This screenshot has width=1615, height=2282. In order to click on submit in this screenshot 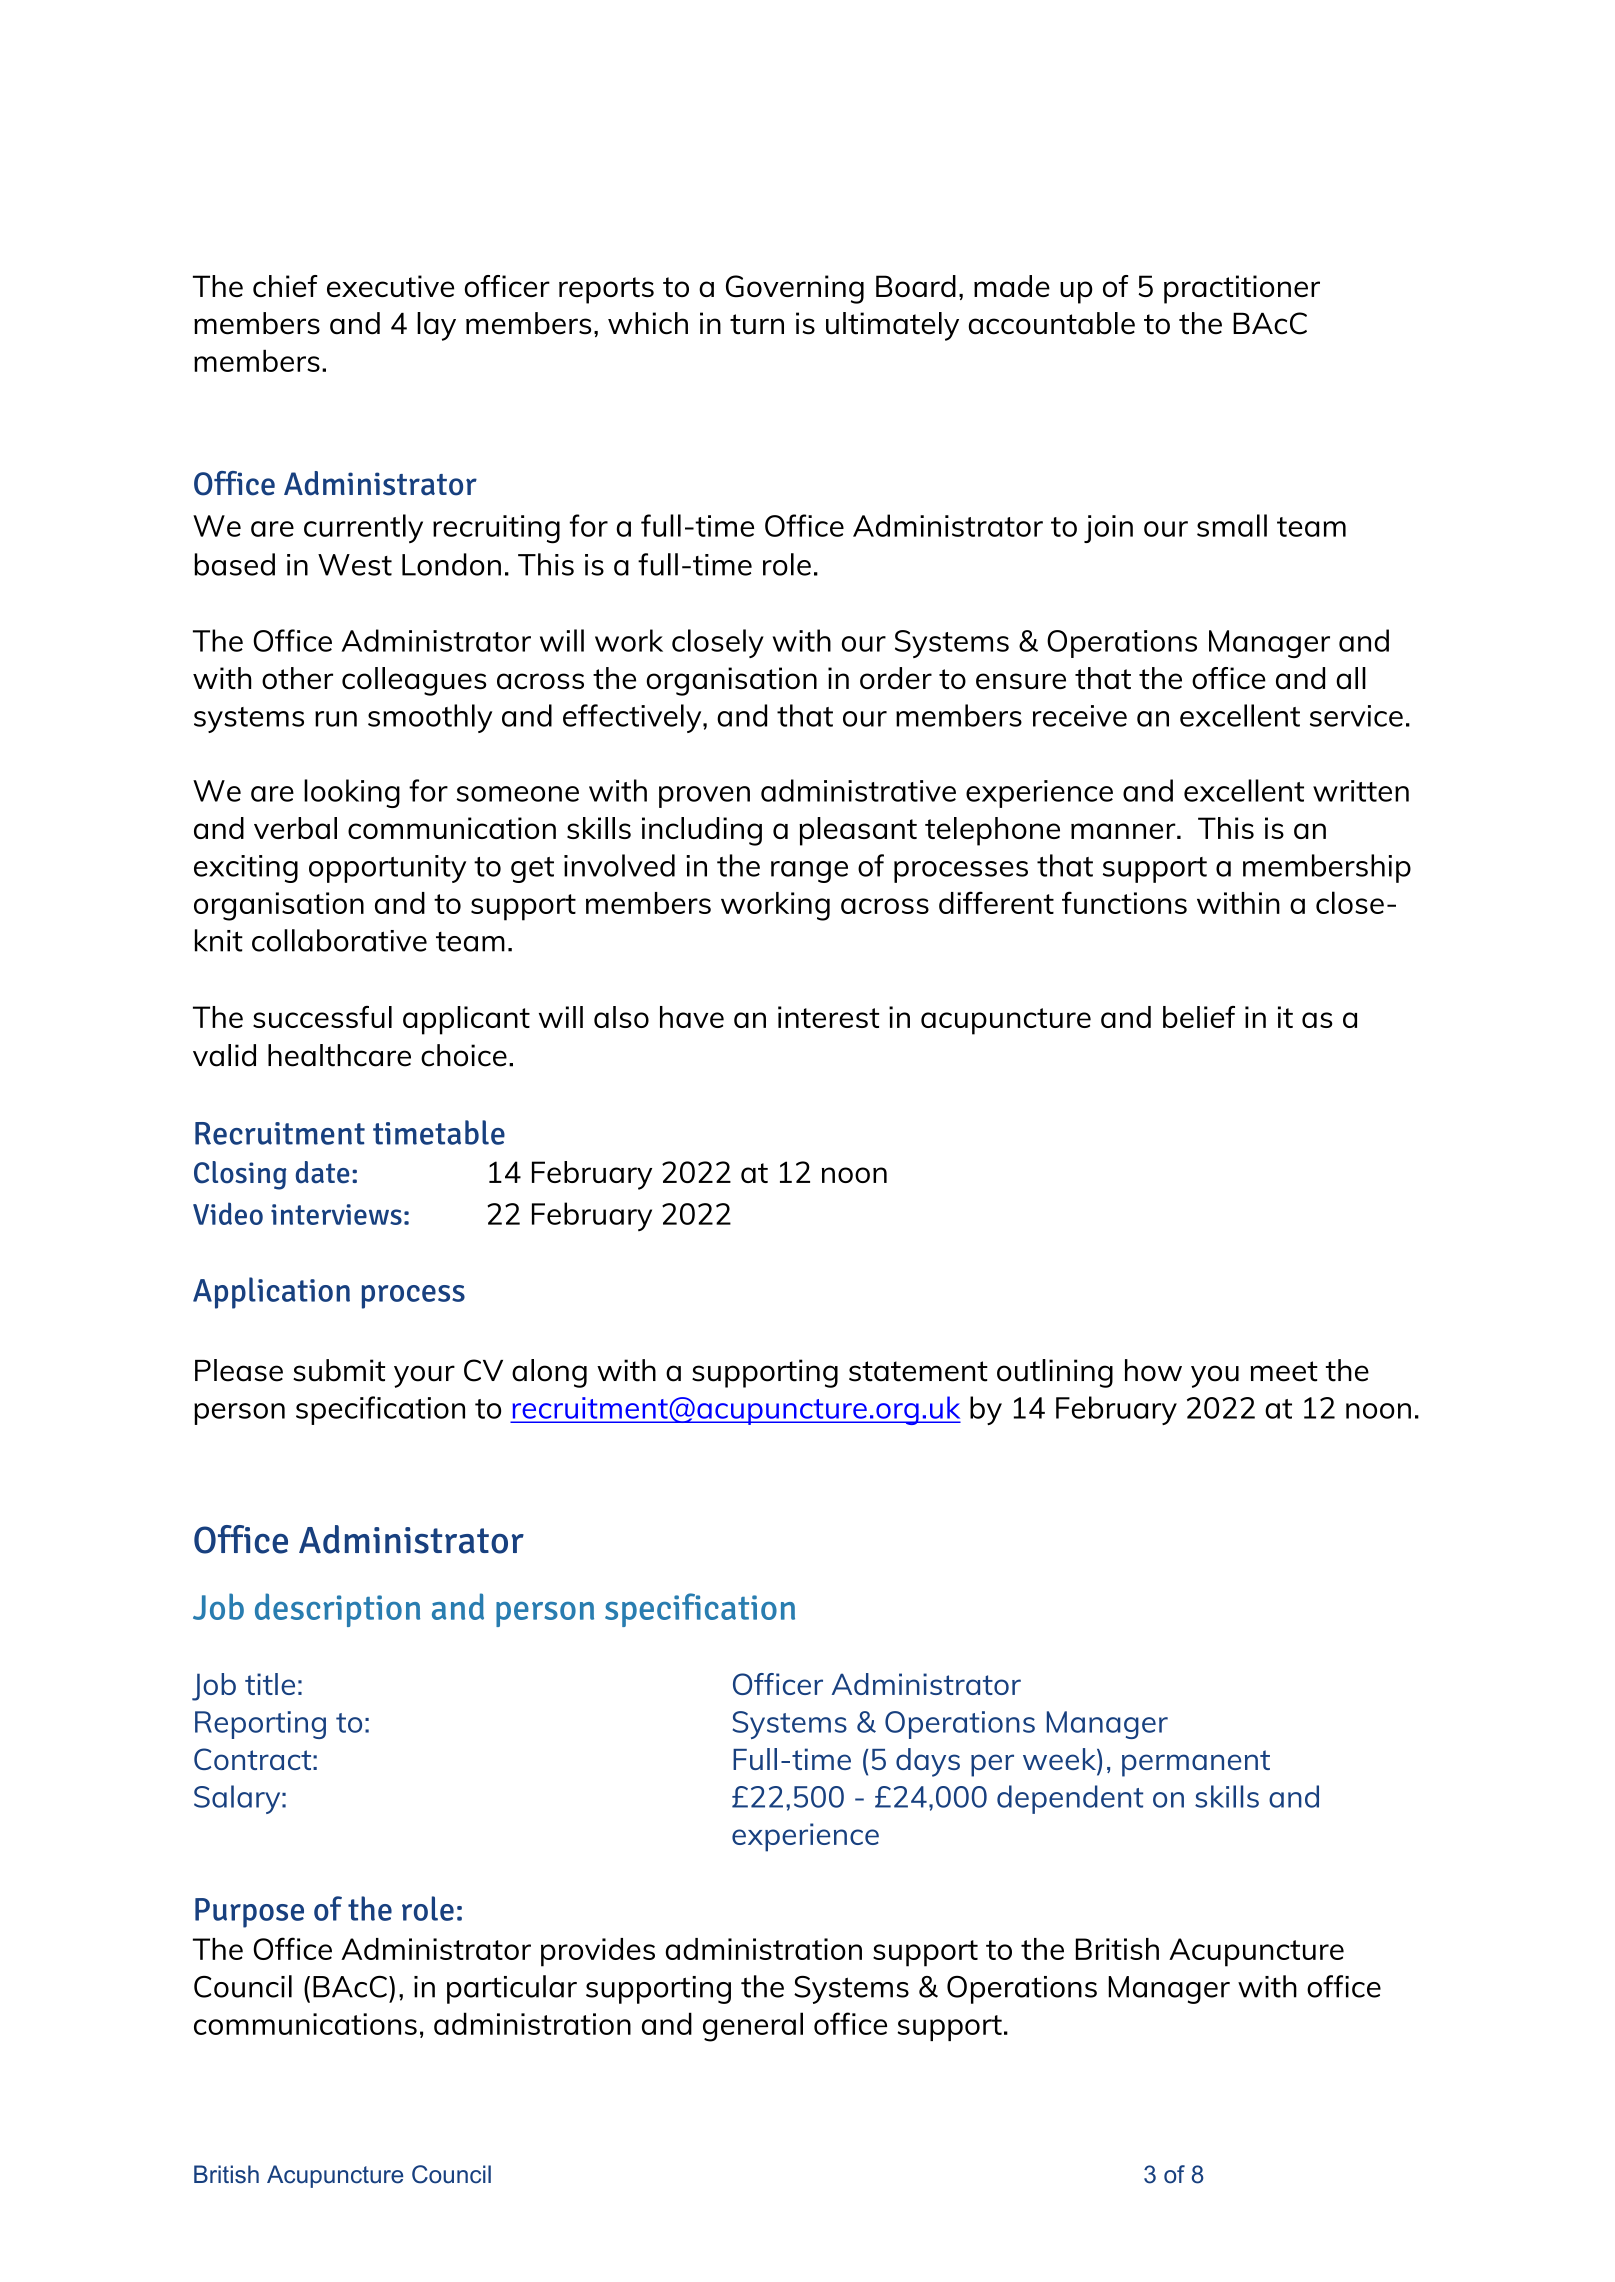, I will do `click(339, 1370)`.
